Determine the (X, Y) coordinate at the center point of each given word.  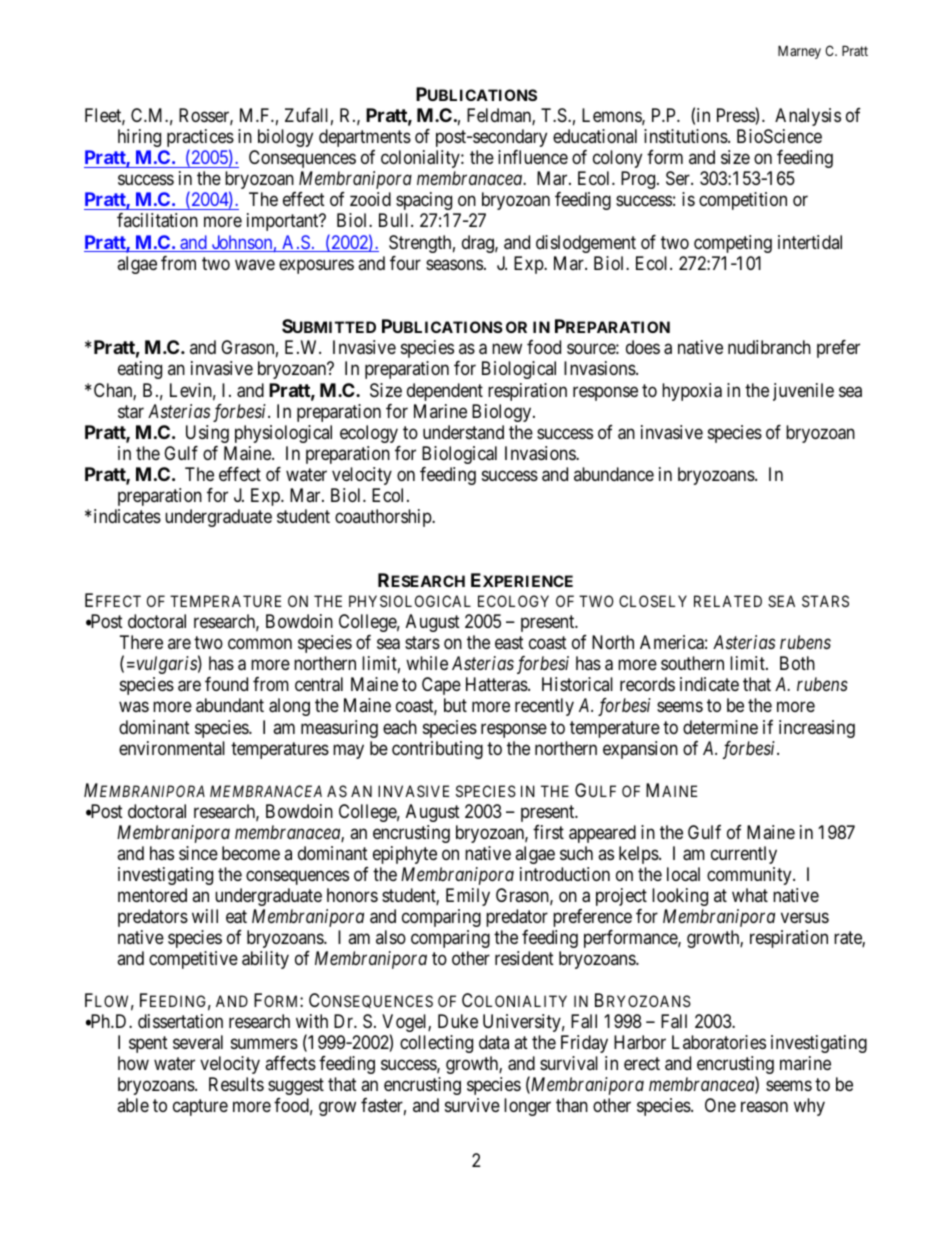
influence (533, 157)
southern (692, 663)
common (260, 644)
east (509, 643)
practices (200, 139)
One (720, 1105)
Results (236, 1084)
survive (472, 1105)
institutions (686, 136)
